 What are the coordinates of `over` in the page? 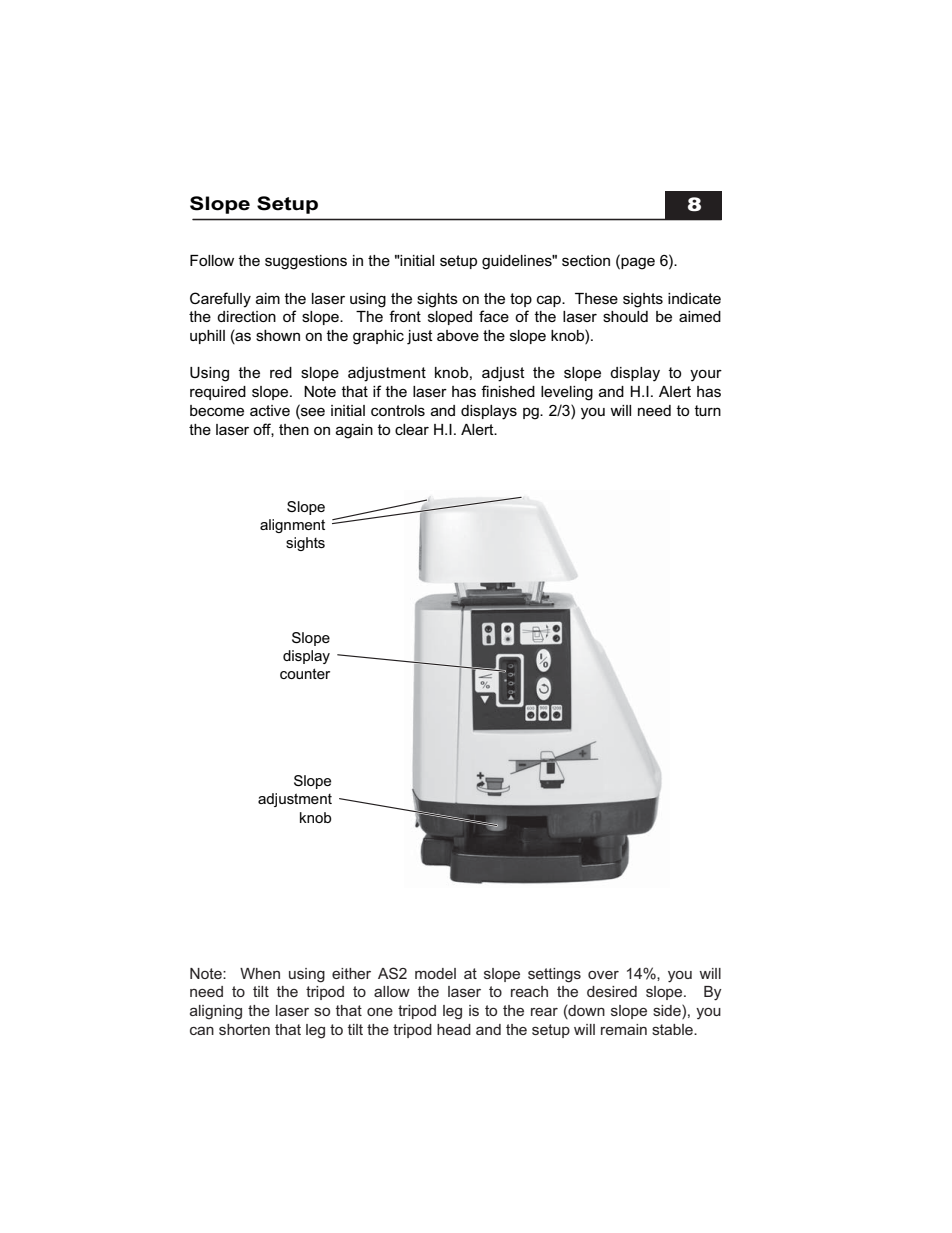 It's located at (603, 975).
